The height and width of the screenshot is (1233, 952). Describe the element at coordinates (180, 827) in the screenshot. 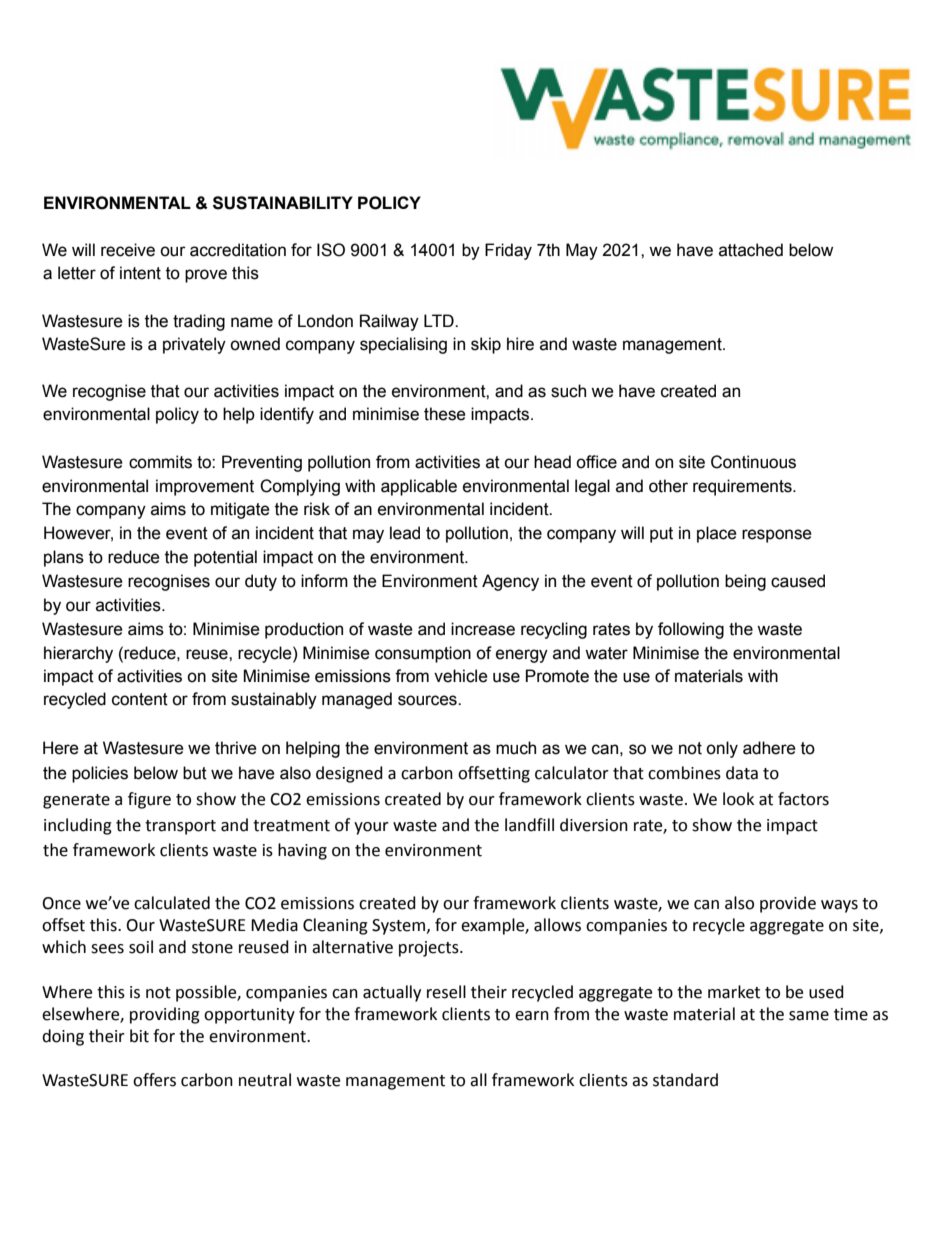

I see `transport` at that location.
